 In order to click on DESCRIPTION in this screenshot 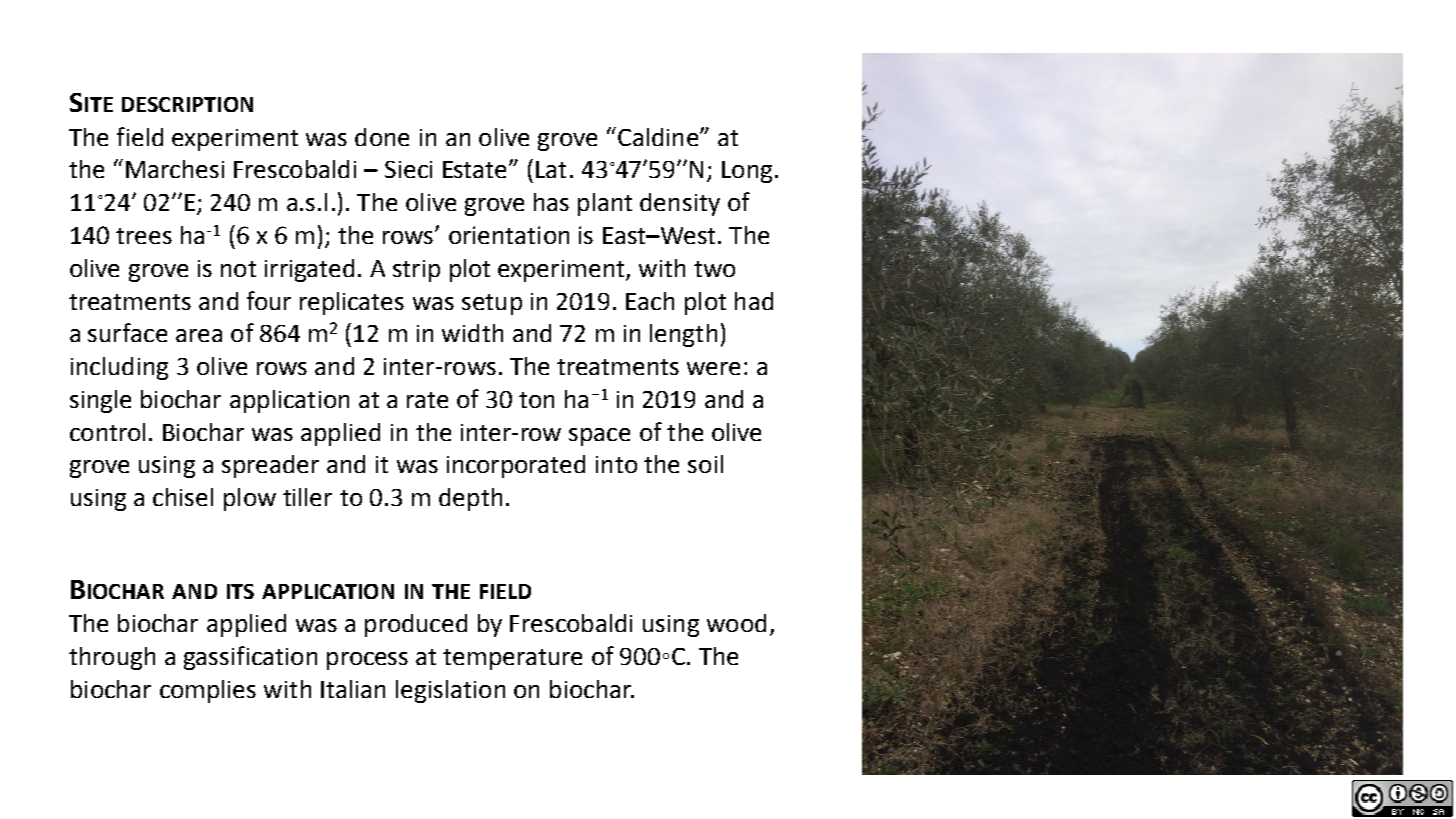, I will do `click(187, 104)`.
